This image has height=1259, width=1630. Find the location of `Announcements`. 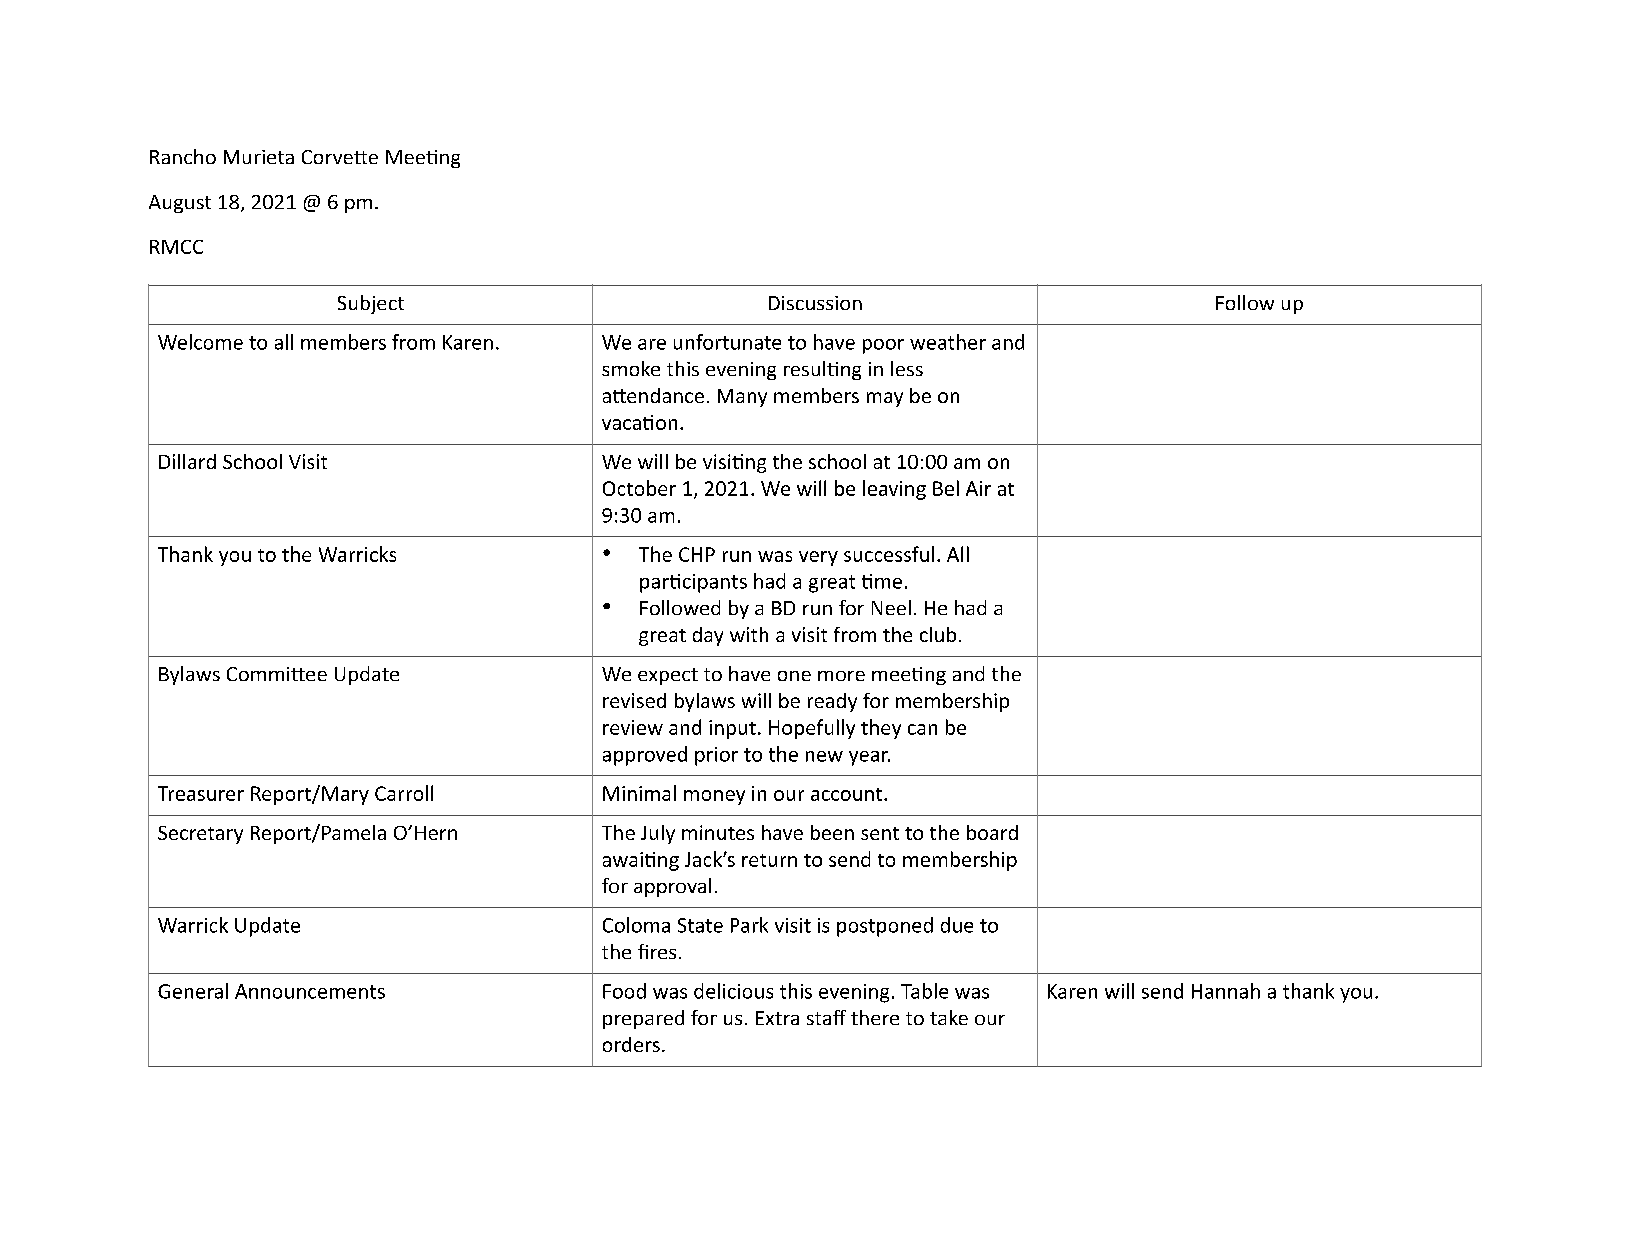

Announcements is located at coordinates (310, 991).
